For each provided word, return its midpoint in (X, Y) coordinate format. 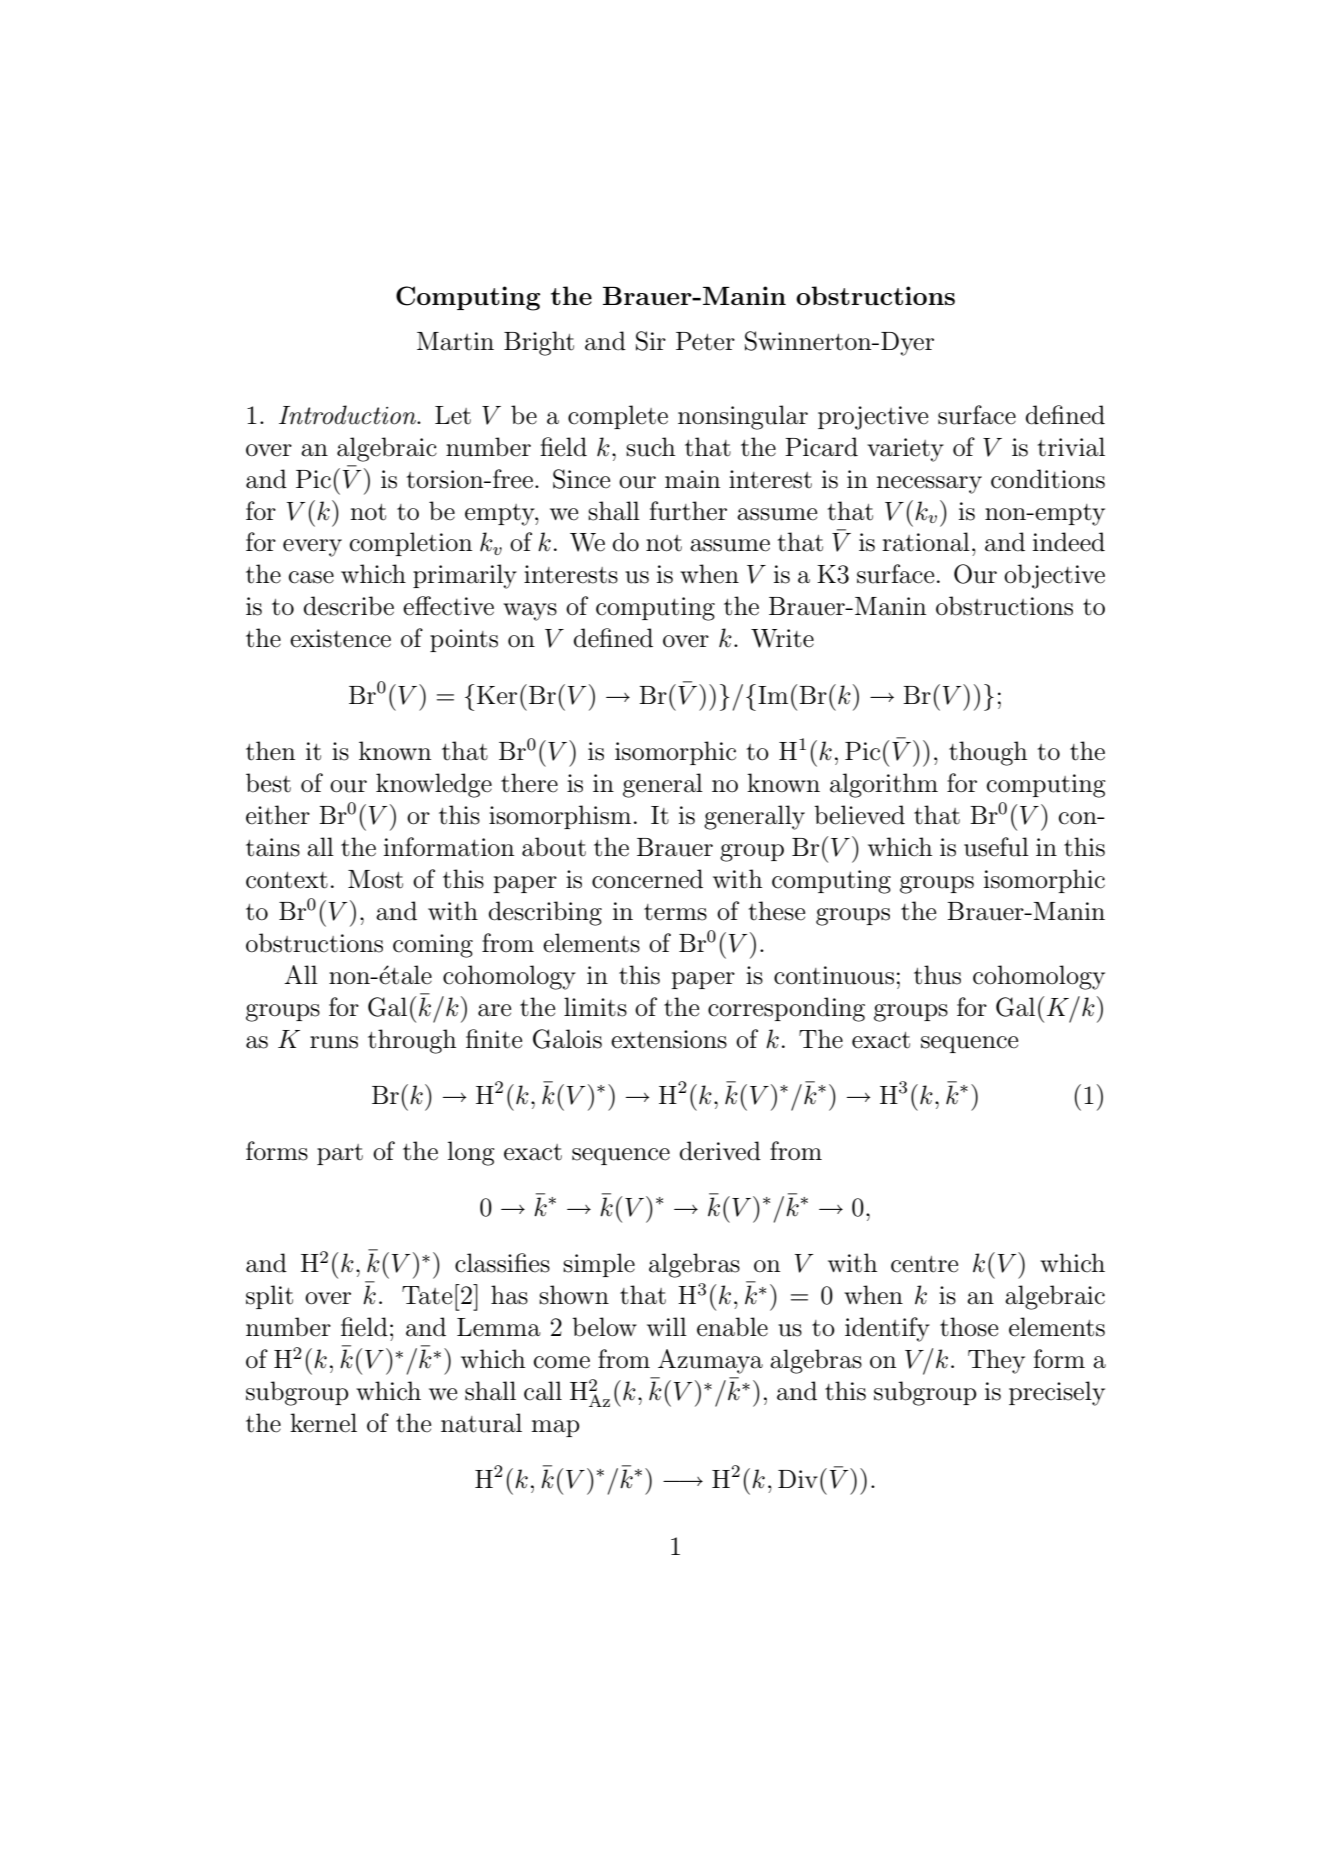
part (340, 1154)
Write (782, 638)
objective (1054, 576)
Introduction (349, 415)
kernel (323, 1423)
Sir (651, 341)
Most (375, 879)
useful (996, 847)
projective (873, 418)
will (667, 1326)
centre (924, 1264)
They (996, 1361)
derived (720, 1151)
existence (340, 638)
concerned (647, 879)
